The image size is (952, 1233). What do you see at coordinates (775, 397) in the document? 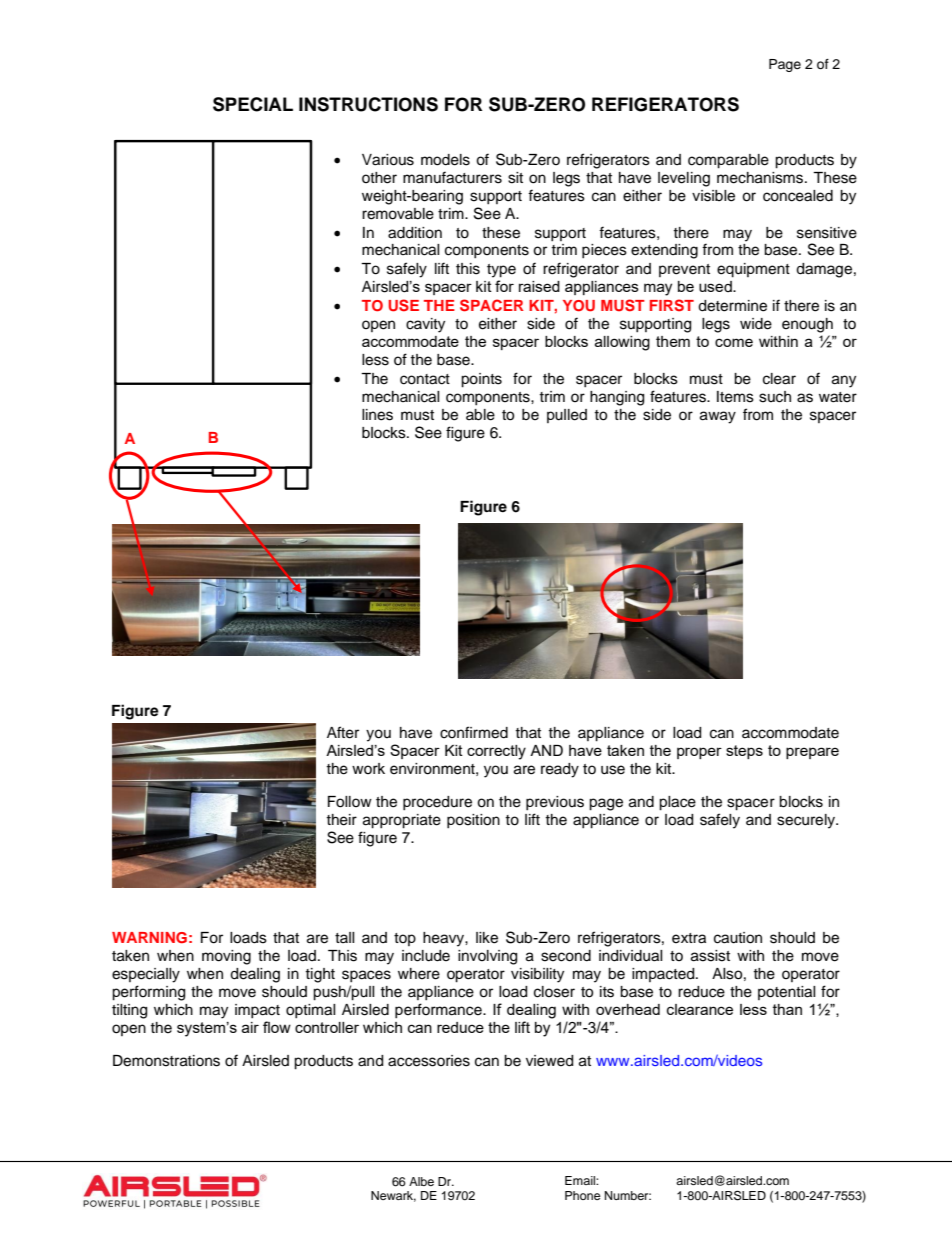
I see `such` at bounding box center [775, 397].
